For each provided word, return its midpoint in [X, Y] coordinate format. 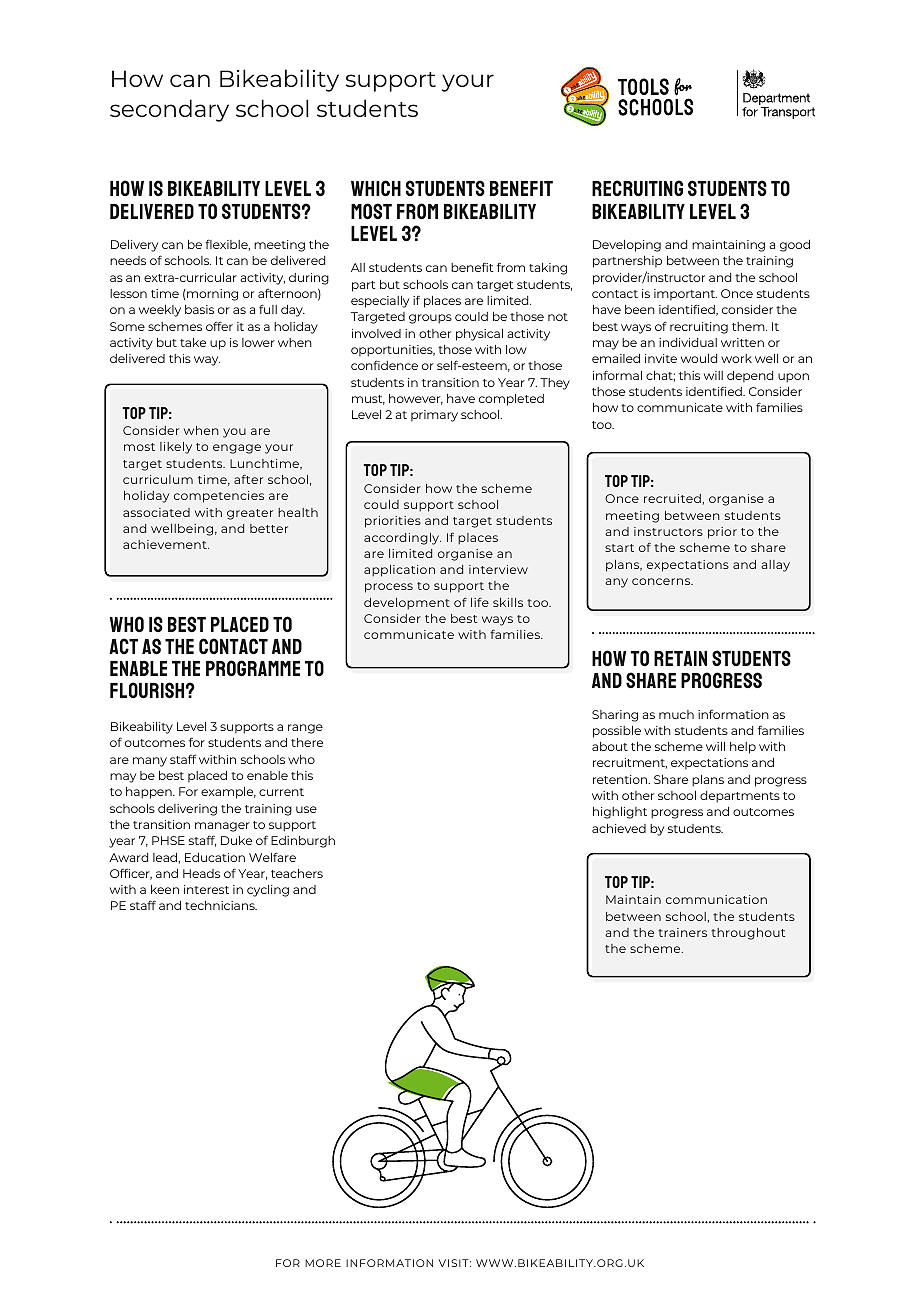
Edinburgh [303, 842]
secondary [169, 110]
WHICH [376, 188]
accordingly [402, 539]
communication [716, 899]
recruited [673, 498]
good [795, 246]
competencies [219, 497]
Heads [201, 873]
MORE [323, 1263]
